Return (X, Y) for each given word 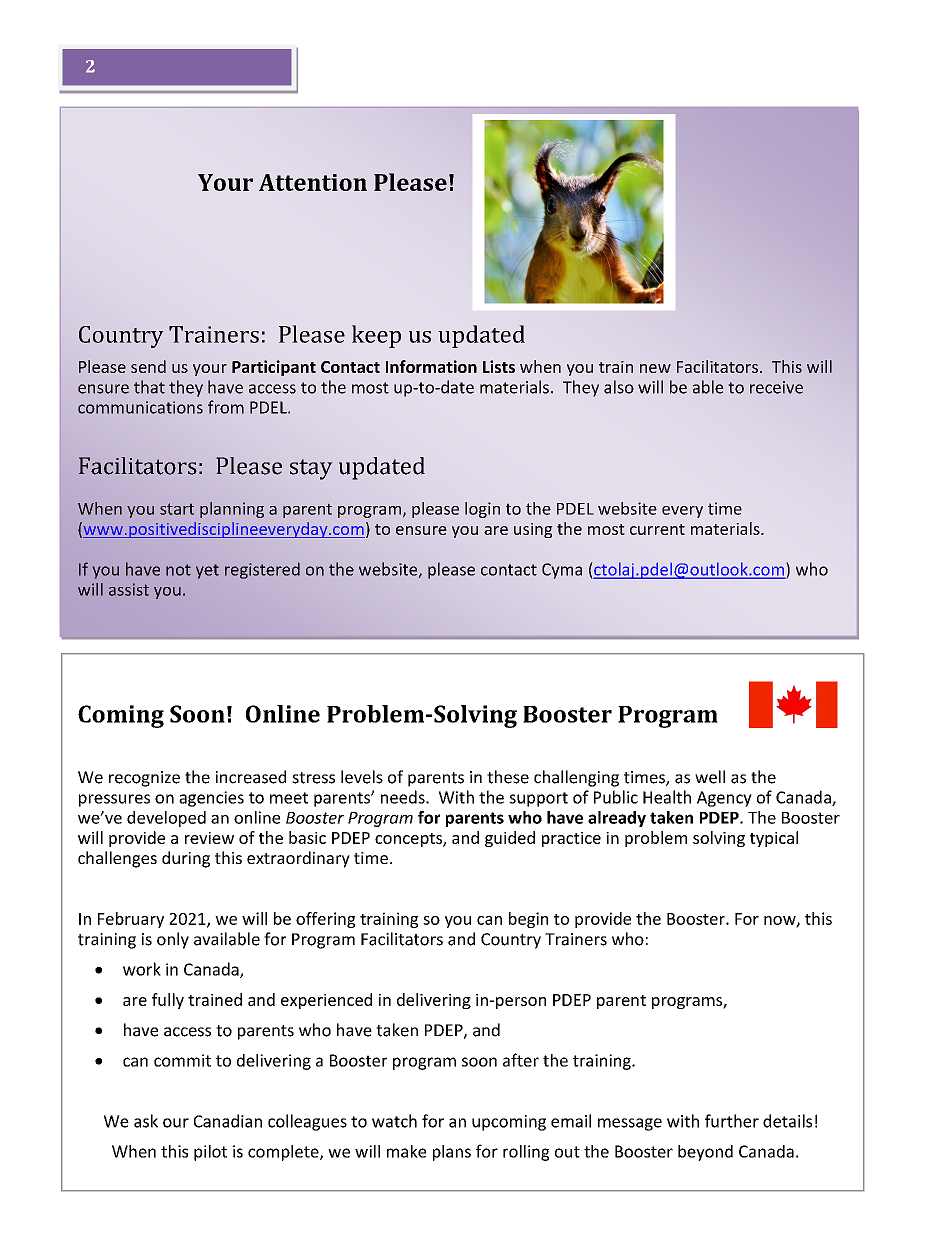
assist (129, 589)
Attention (313, 182)
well (710, 777)
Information (431, 366)
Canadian (228, 1121)
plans (452, 1153)
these (508, 777)
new (655, 368)
